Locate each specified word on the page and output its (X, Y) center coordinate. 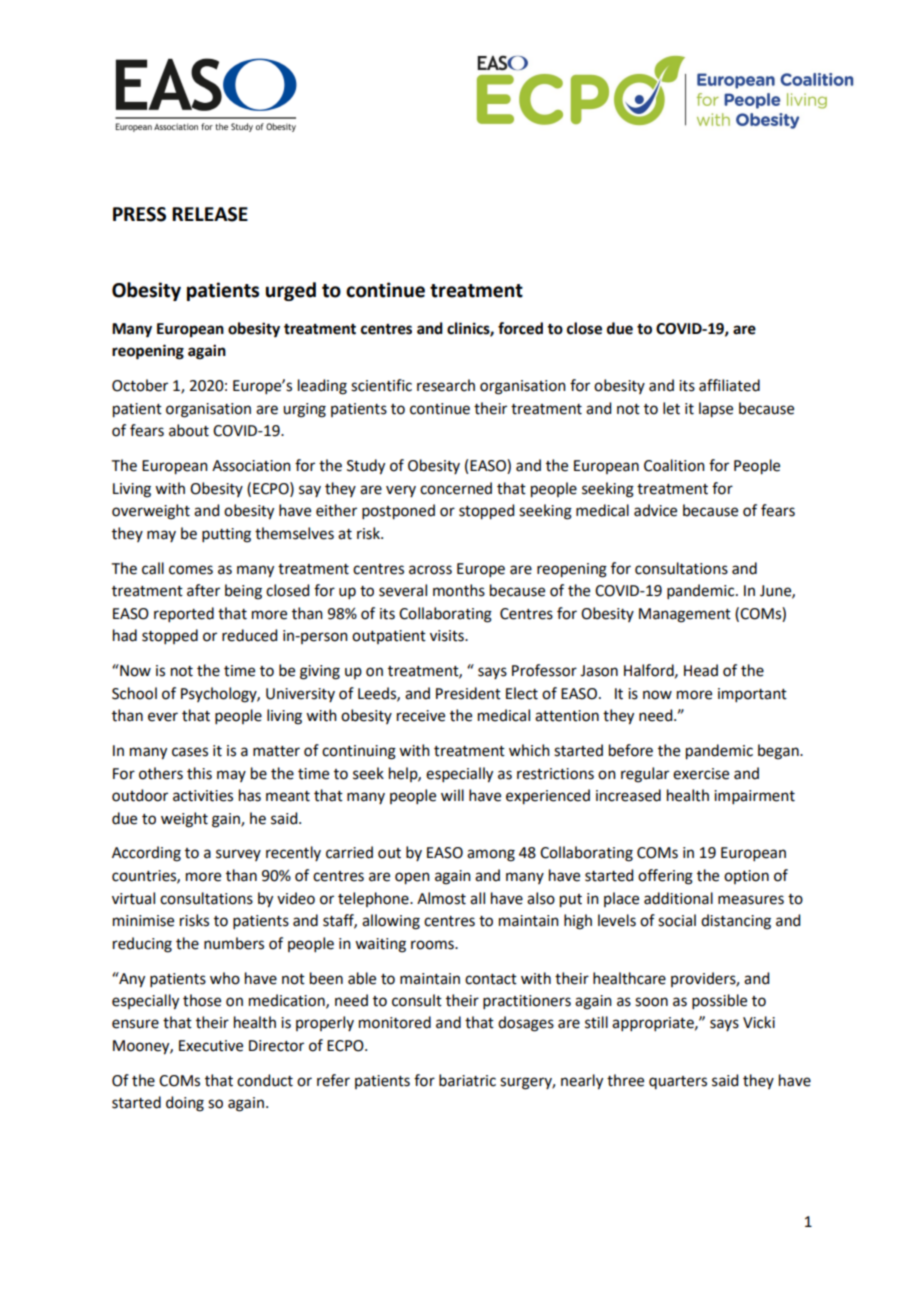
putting (226, 535)
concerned (456, 488)
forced (520, 328)
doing (185, 1104)
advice (655, 510)
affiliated (729, 385)
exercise (701, 774)
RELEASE (210, 214)
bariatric (467, 1080)
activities (203, 796)
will (452, 795)
